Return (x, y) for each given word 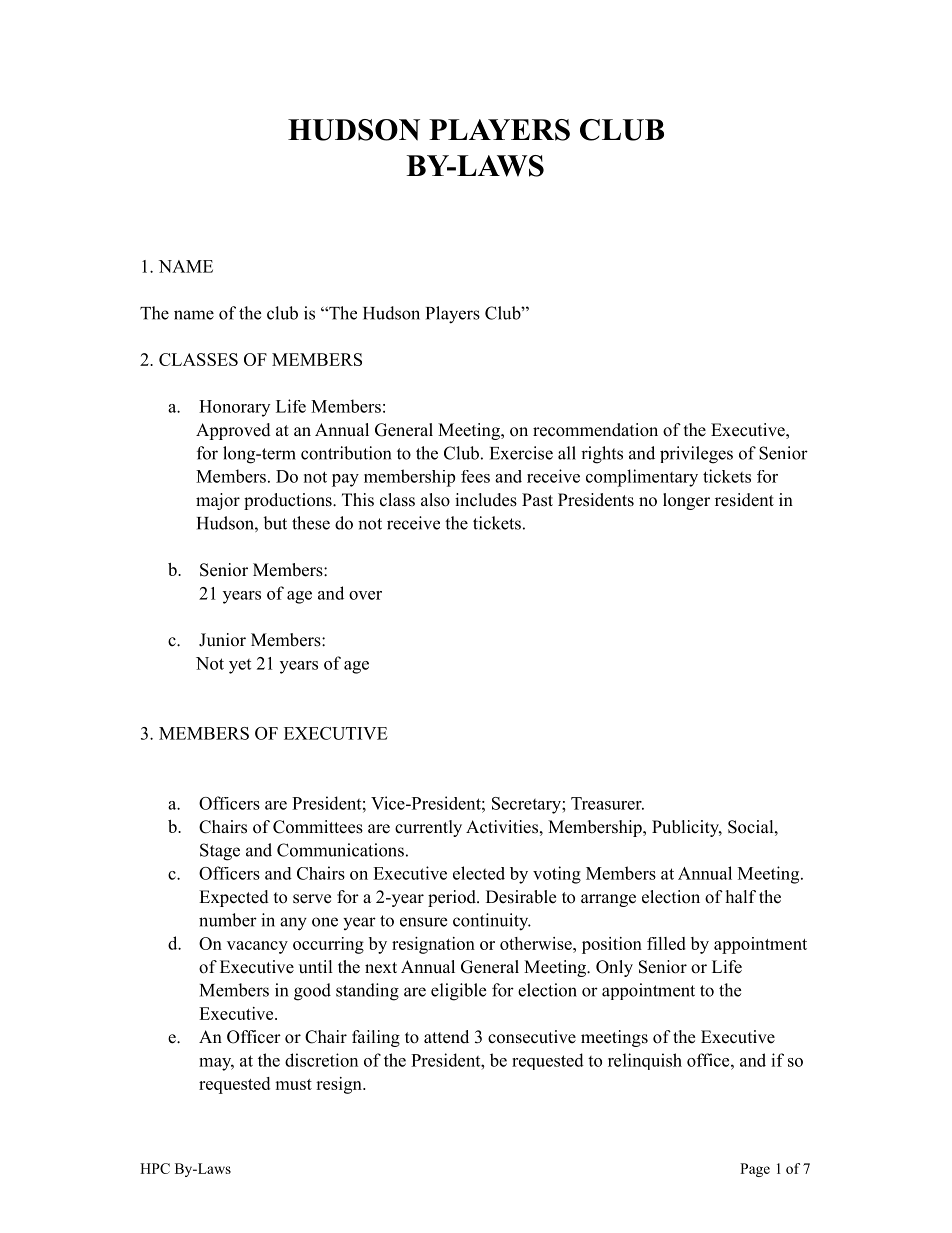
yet (240, 666)
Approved (233, 431)
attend (446, 1037)
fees (475, 476)
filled (666, 943)
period (453, 898)
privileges (696, 455)
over (365, 595)
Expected (234, 898)
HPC (155, 1168)
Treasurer (607, 803)
